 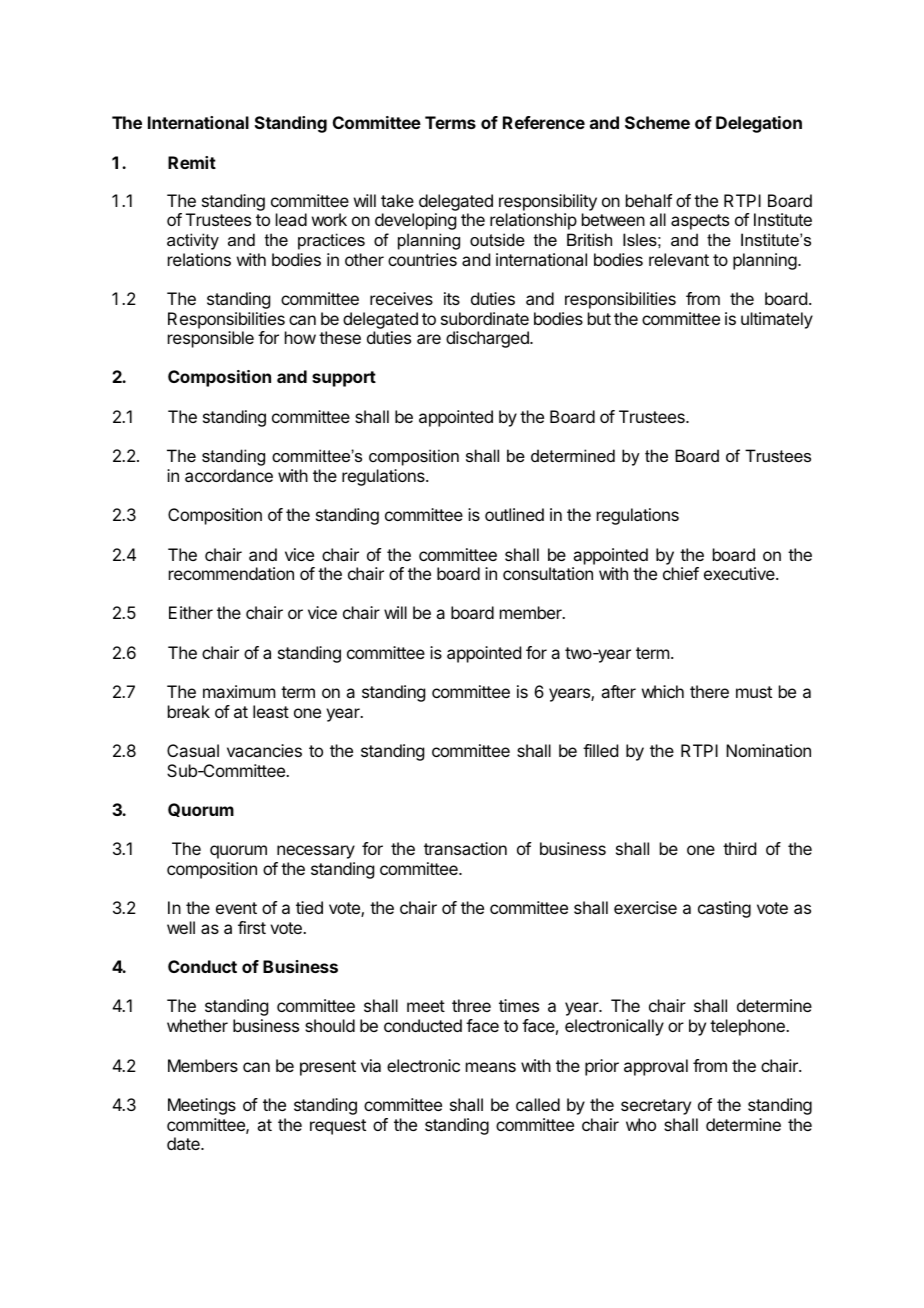 I want to click on means, so click(x=491, y=1067).
